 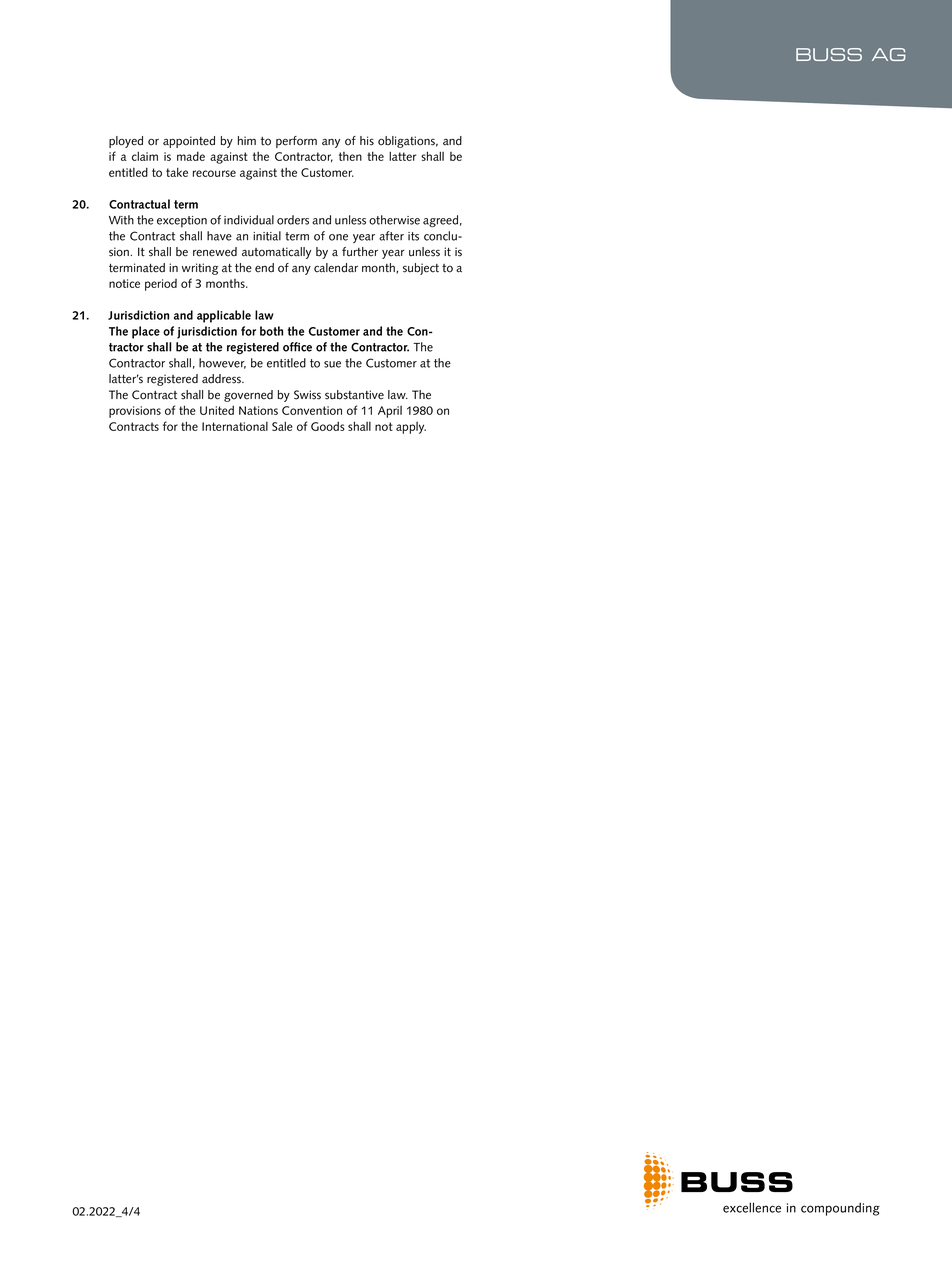 I want to click on have, so click(x=219, y=236).
